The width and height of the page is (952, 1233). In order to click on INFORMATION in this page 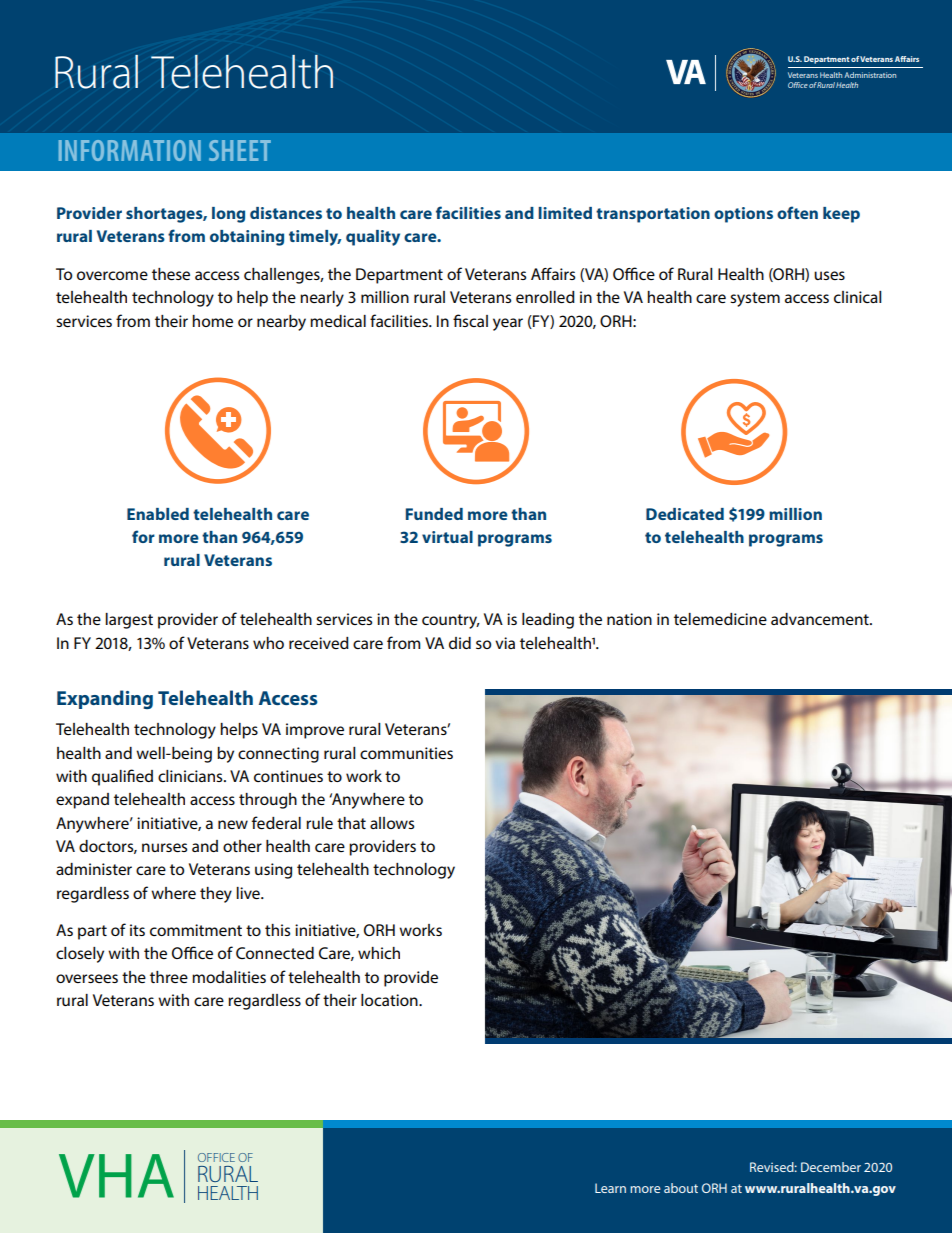, I will do `click(130, 150)`.
